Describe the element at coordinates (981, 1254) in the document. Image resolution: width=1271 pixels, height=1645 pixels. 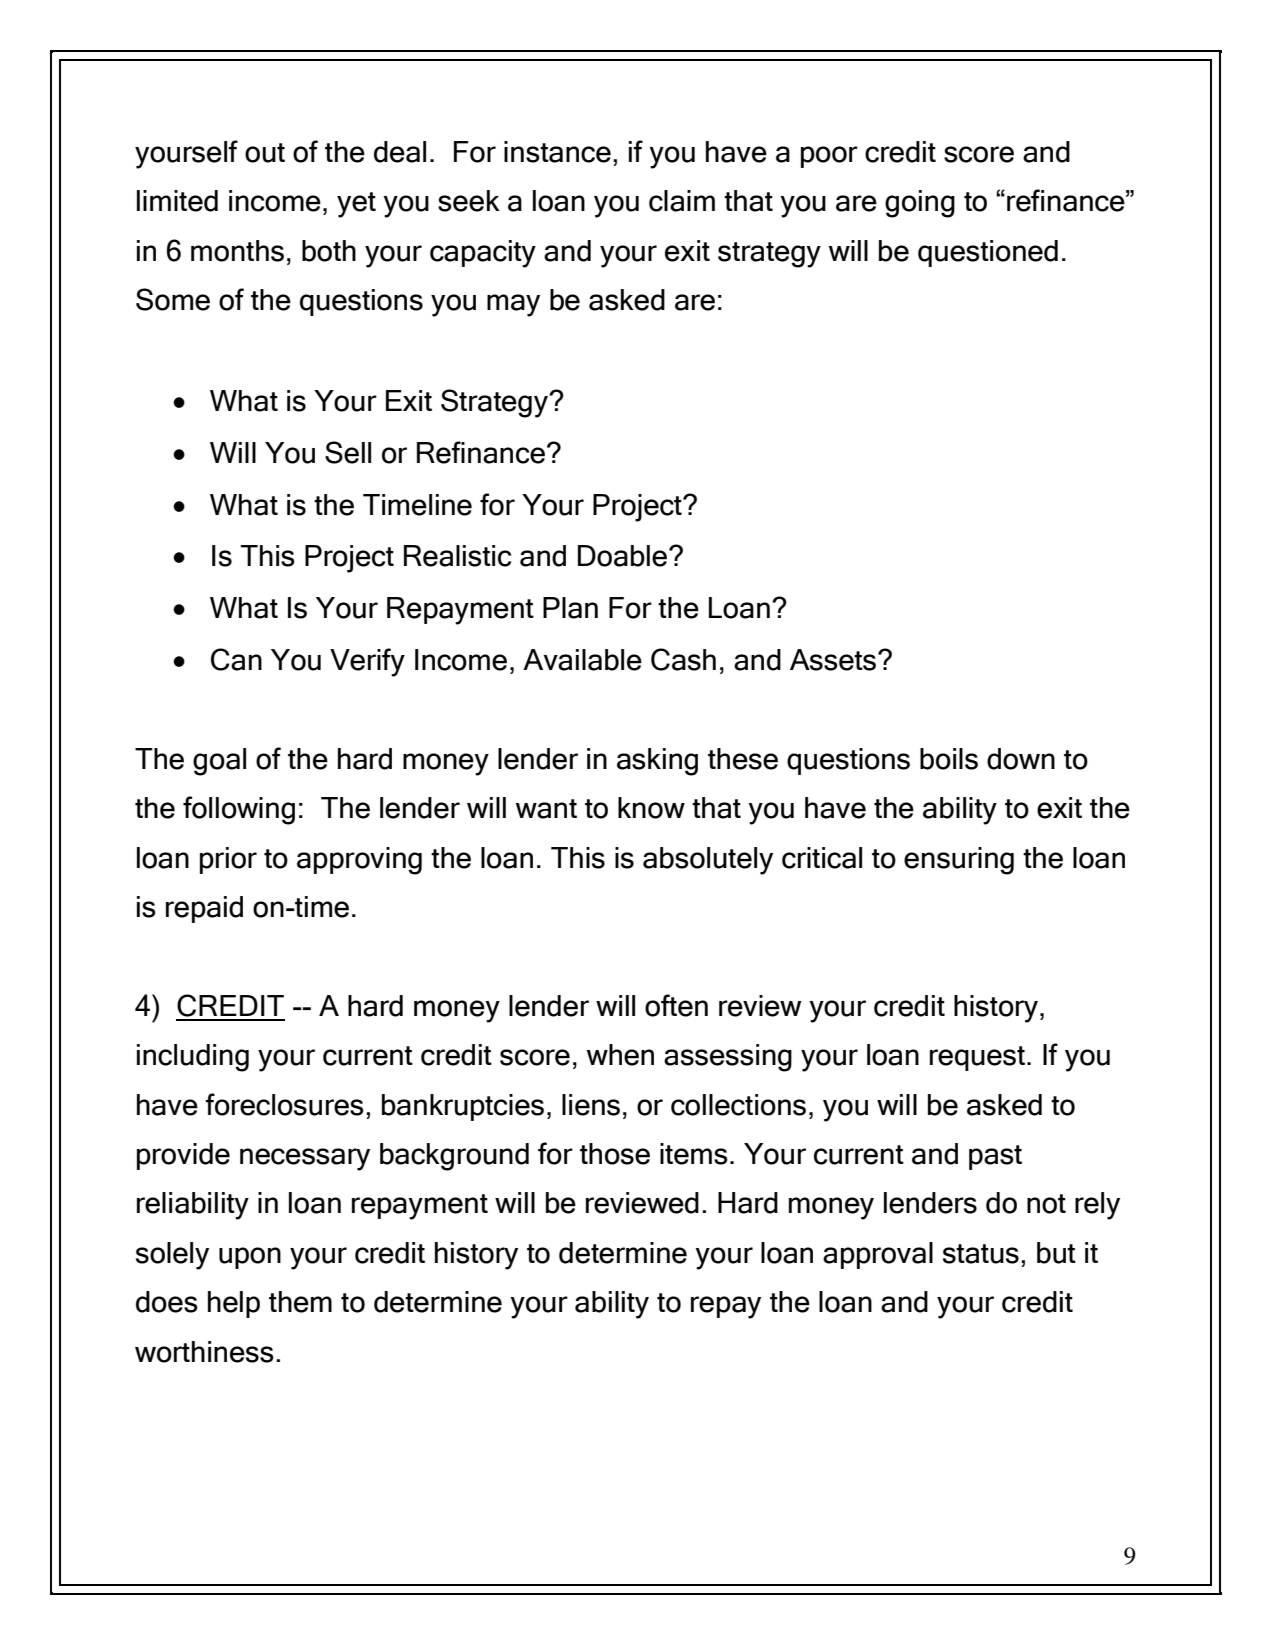
I see `status` at that location.
